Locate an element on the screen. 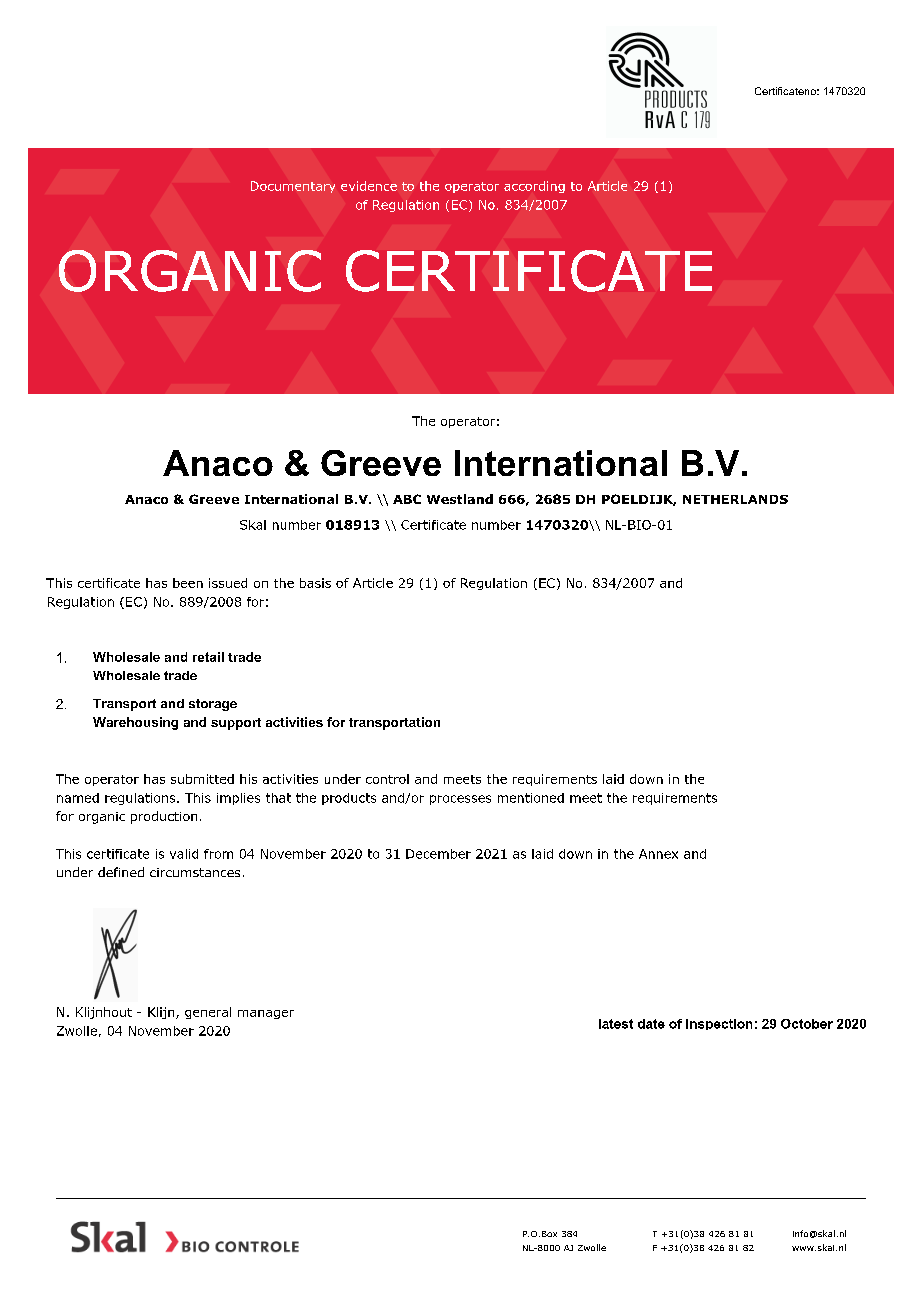 Image resolution: width=924 pixels, height=1307 pixels. manager is located at coordinates (266, 1014).
